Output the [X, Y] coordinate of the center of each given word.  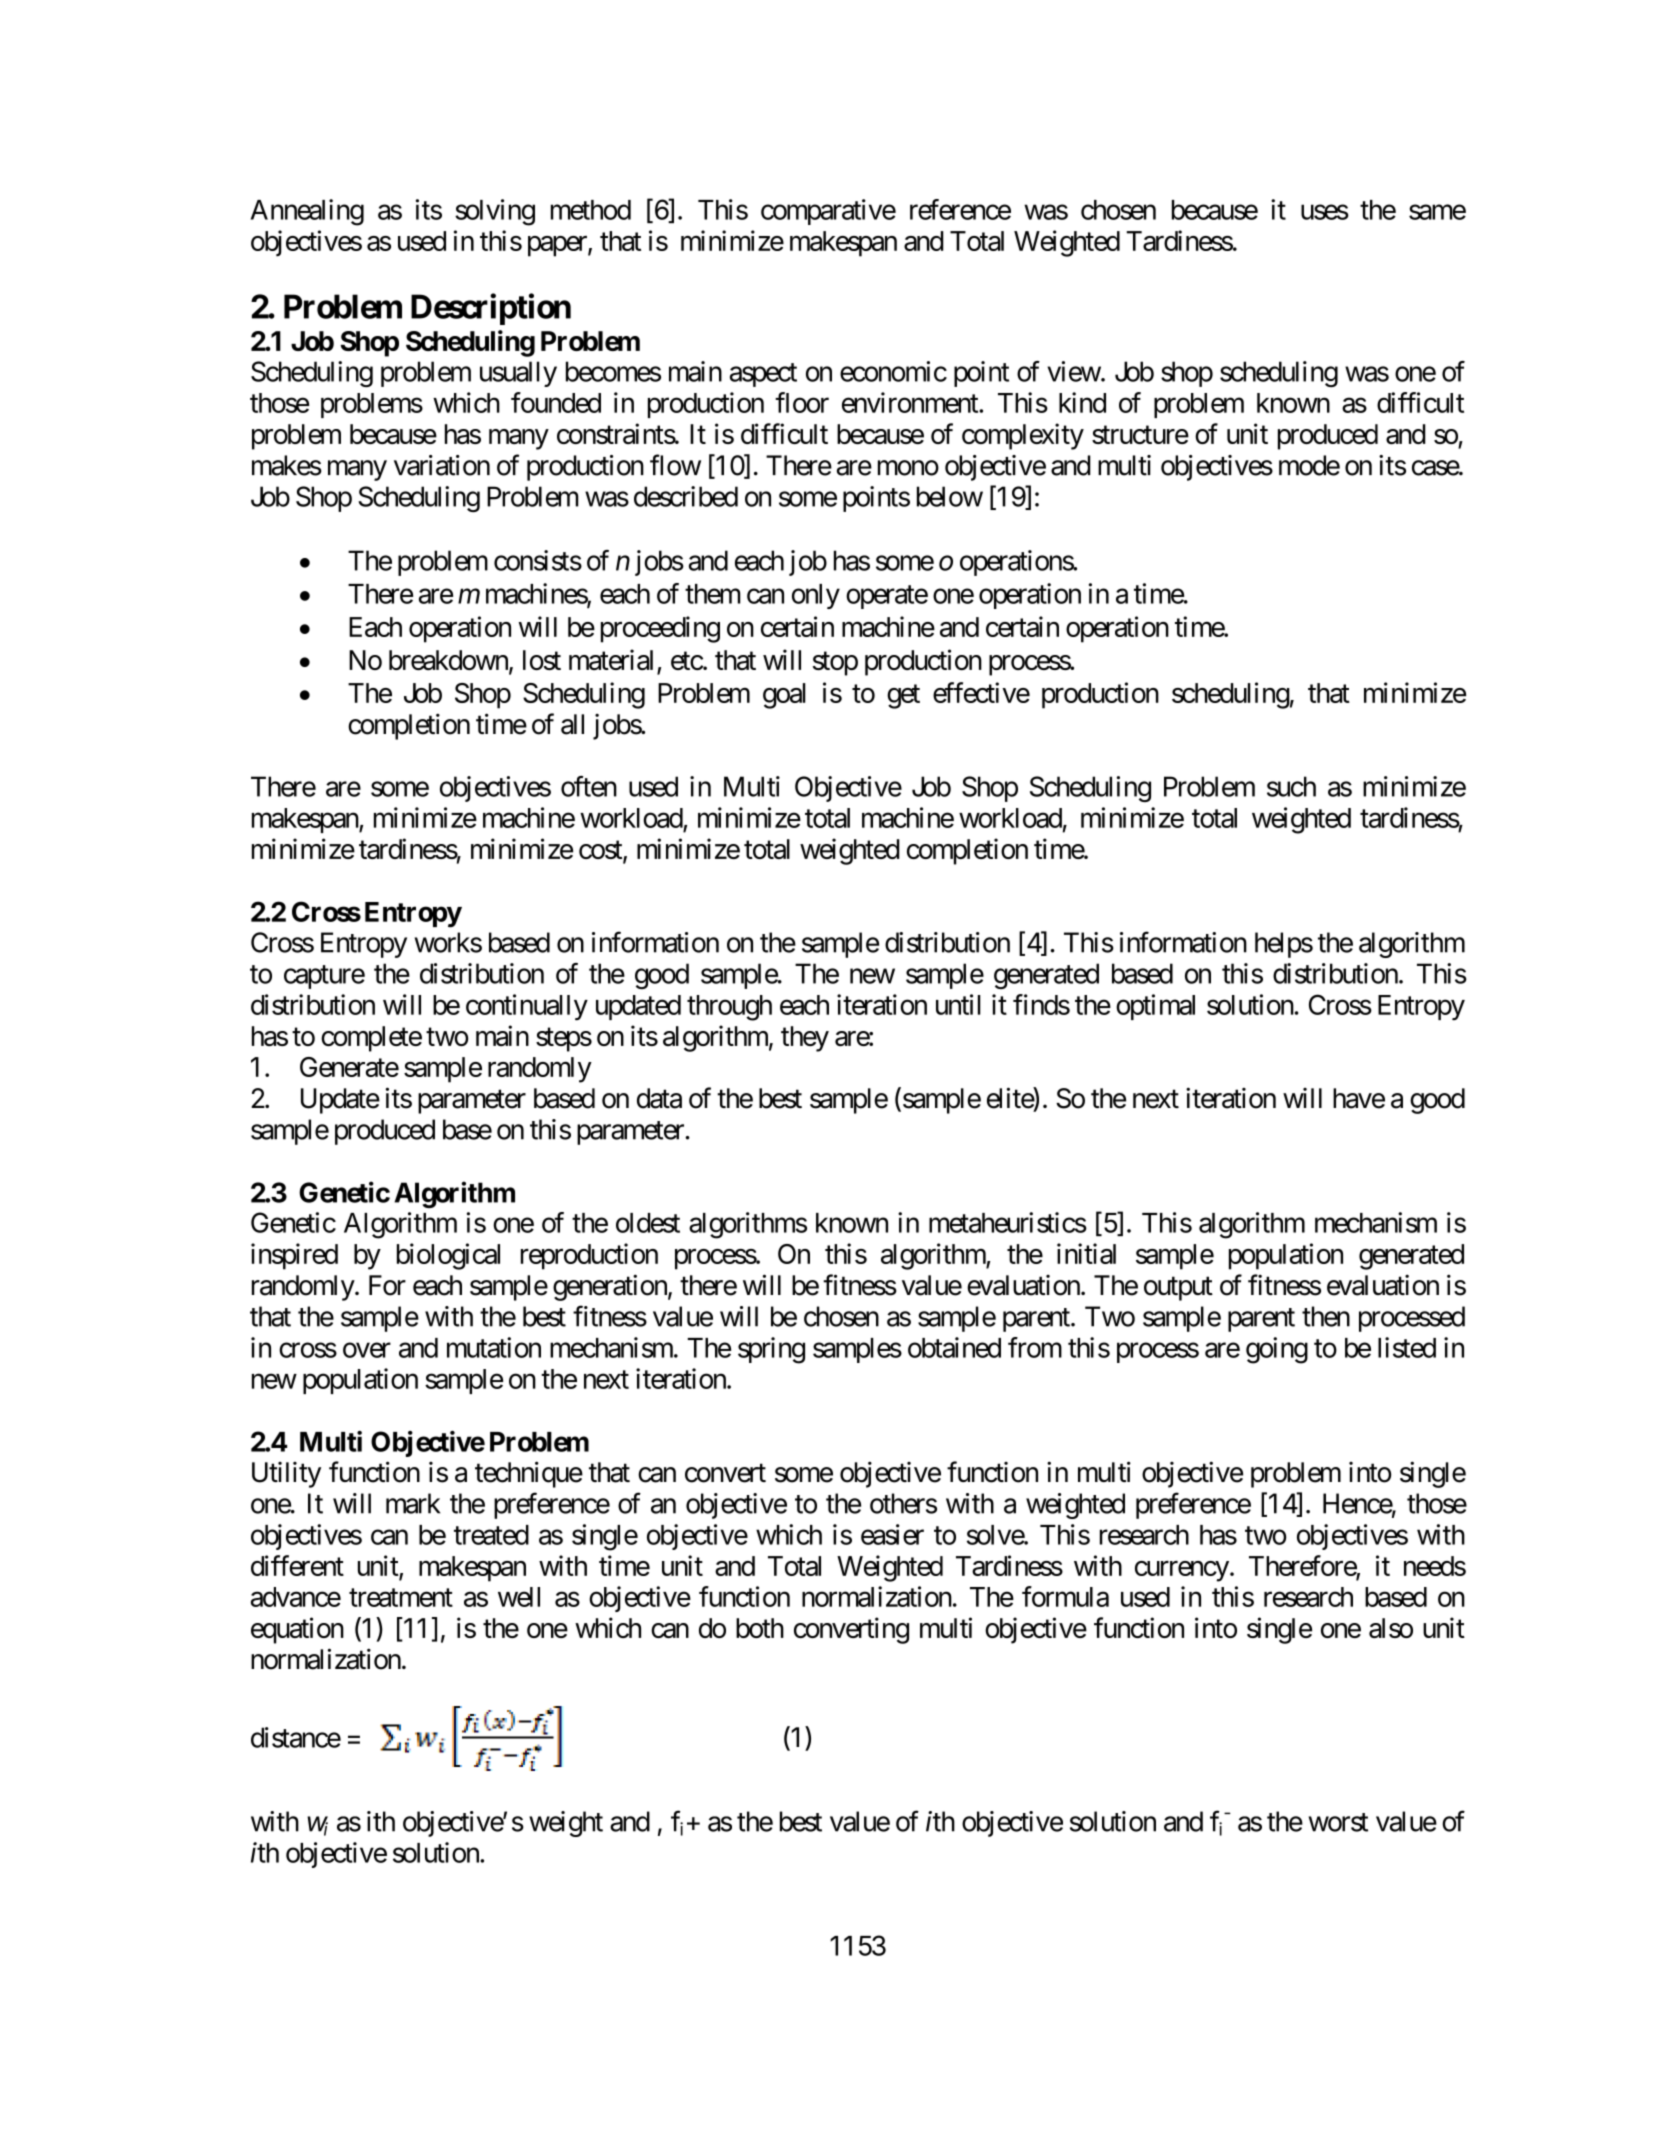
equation [297, 1630]
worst [1338, 1822]
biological [448, 1256]
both [760, 1628]
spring [771, 1350]
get [903, 697]
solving [495, 212]
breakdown [449, 661]
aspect [763, 375]
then [1326, 1316]
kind [1082, 402]
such [1291, 786]
